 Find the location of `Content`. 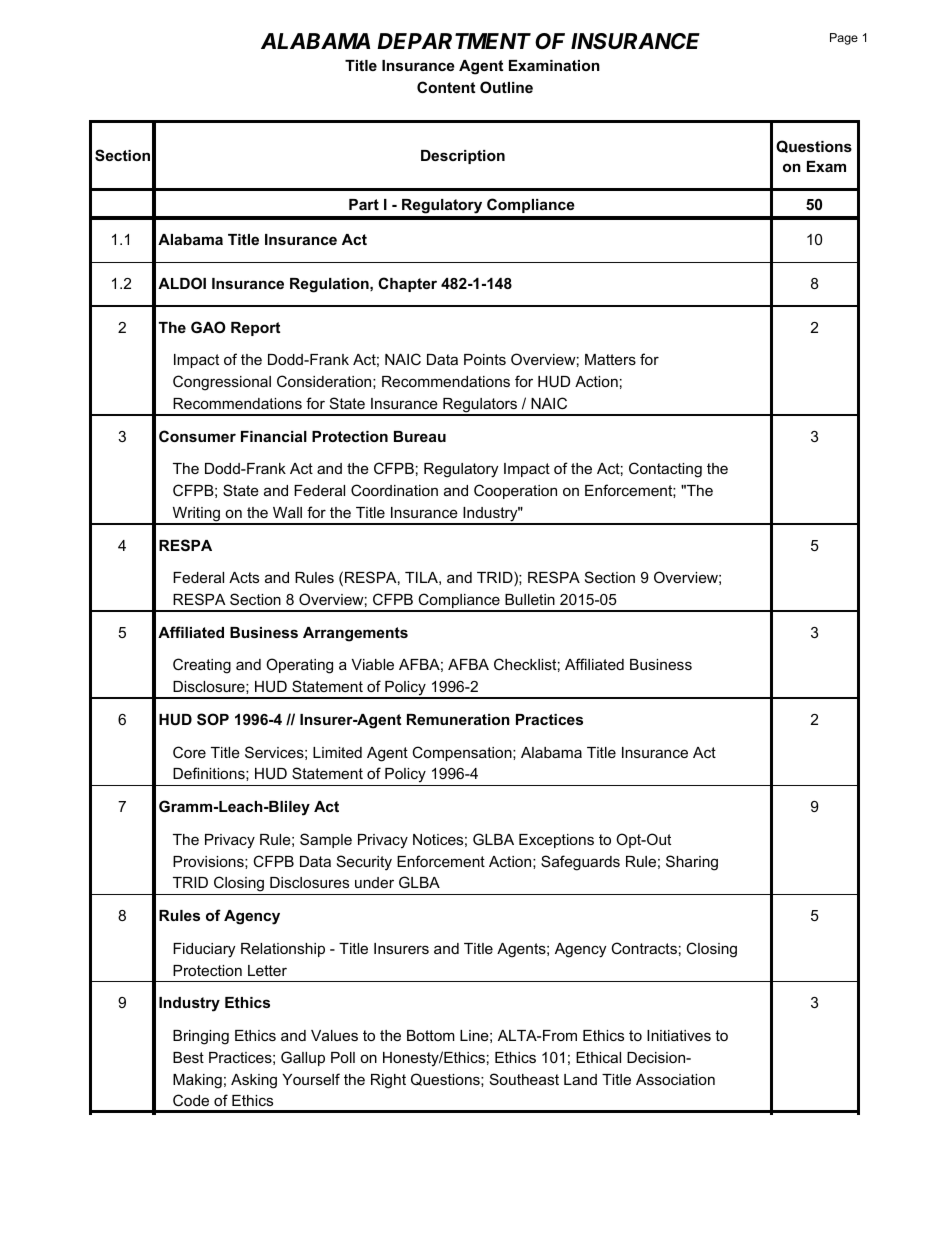

Content is located at coordinates (446, 87).
